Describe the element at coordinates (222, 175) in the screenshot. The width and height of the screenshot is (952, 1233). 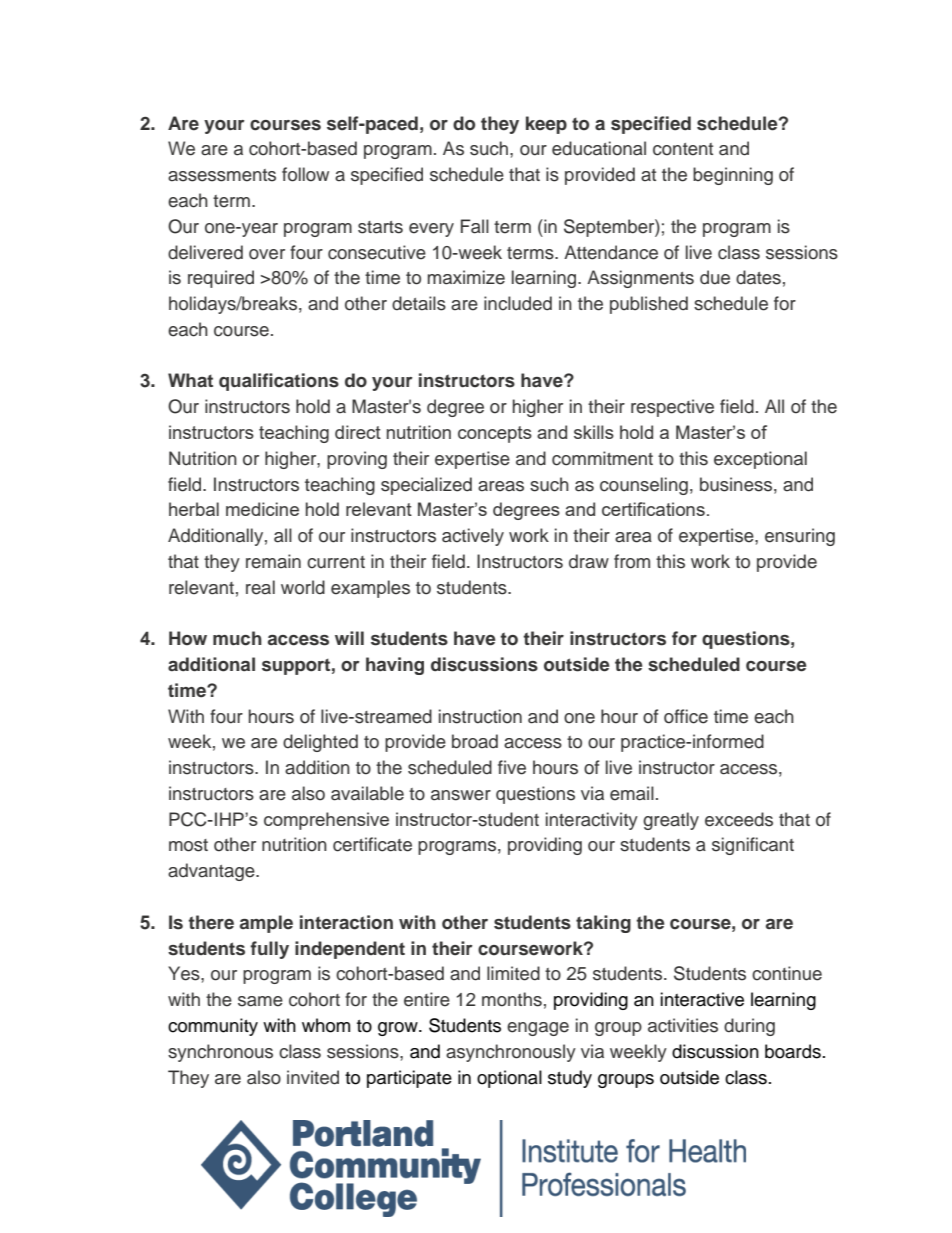
I see `assessments` at that location.
